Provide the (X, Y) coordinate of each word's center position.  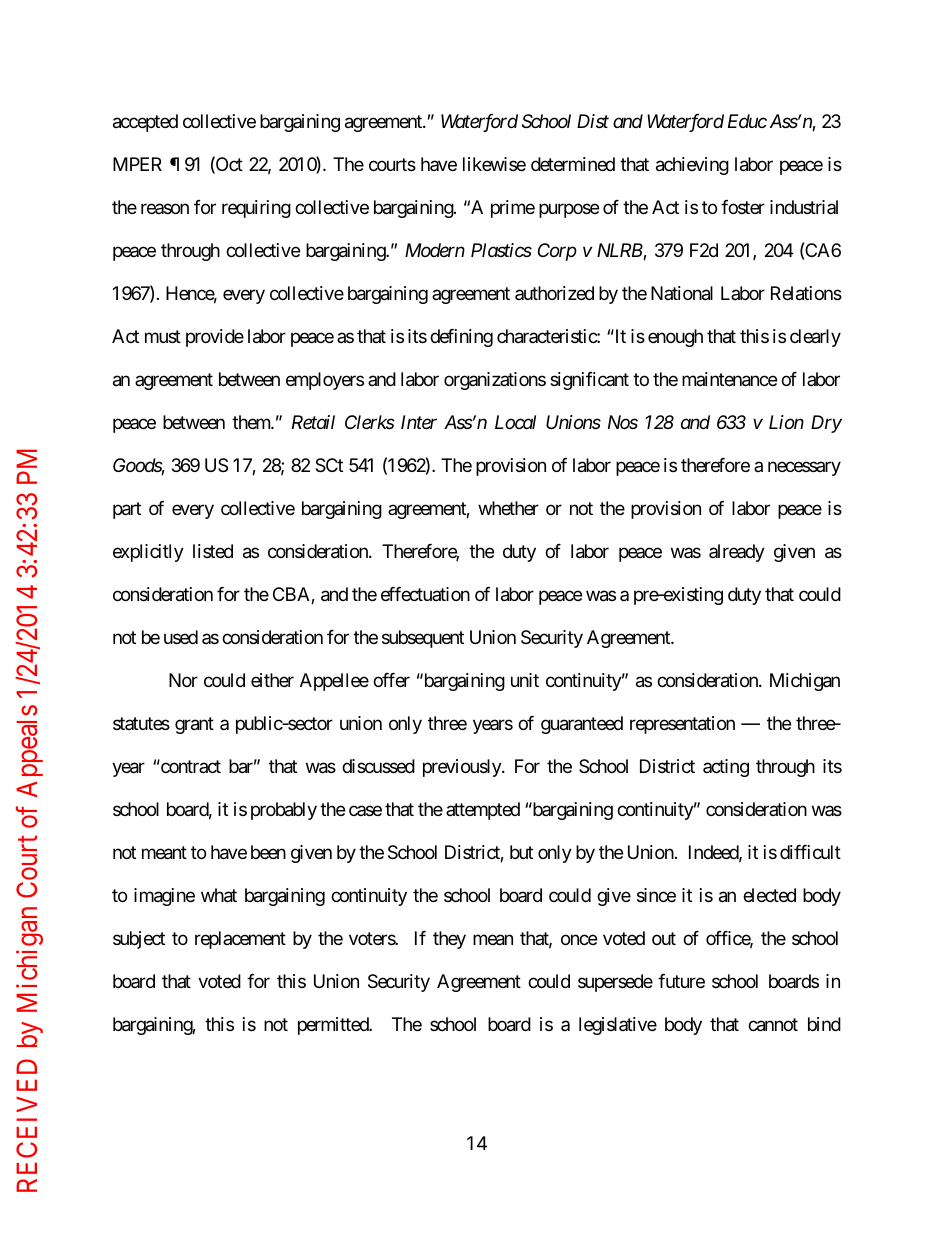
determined (573, 164)
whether (508, 508)
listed (213, 551)
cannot (773, 1025)
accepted (145, 123)
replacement (240, 940)
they (449, 940)
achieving (692, 166)
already (737, 553)
